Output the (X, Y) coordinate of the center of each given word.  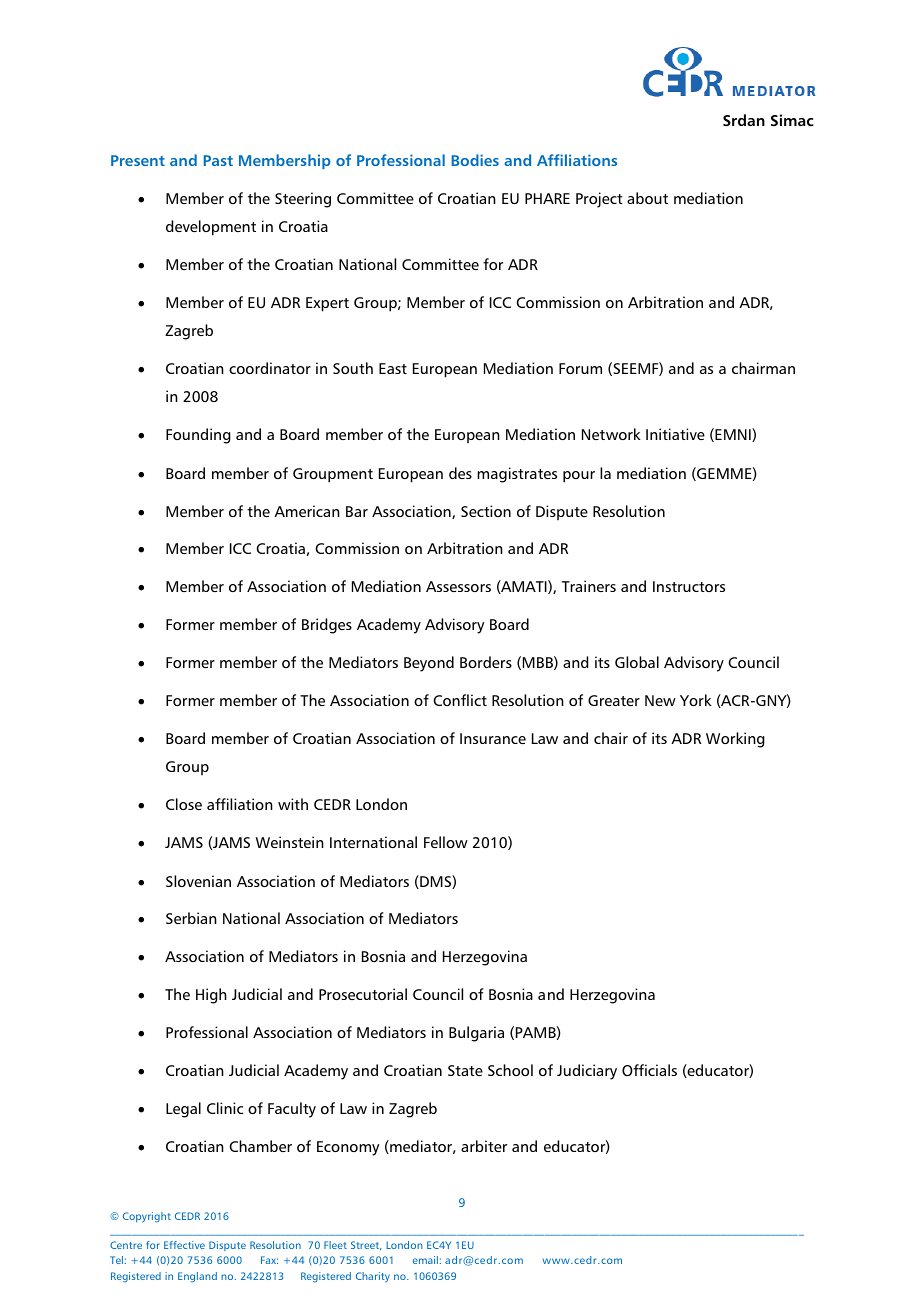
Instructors (689, 586)
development (211, 228)
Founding (198, 436)
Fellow (446, 842)
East (393, 368)
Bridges (327, 626)
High (211, 996)
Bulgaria (476, 1034)
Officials (649, 1070)
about (647, 198)
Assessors (458, 586)
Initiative (675, 434)
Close (184, 804)
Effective (184, 1245)
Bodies (475, 160)
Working (735, 740)
